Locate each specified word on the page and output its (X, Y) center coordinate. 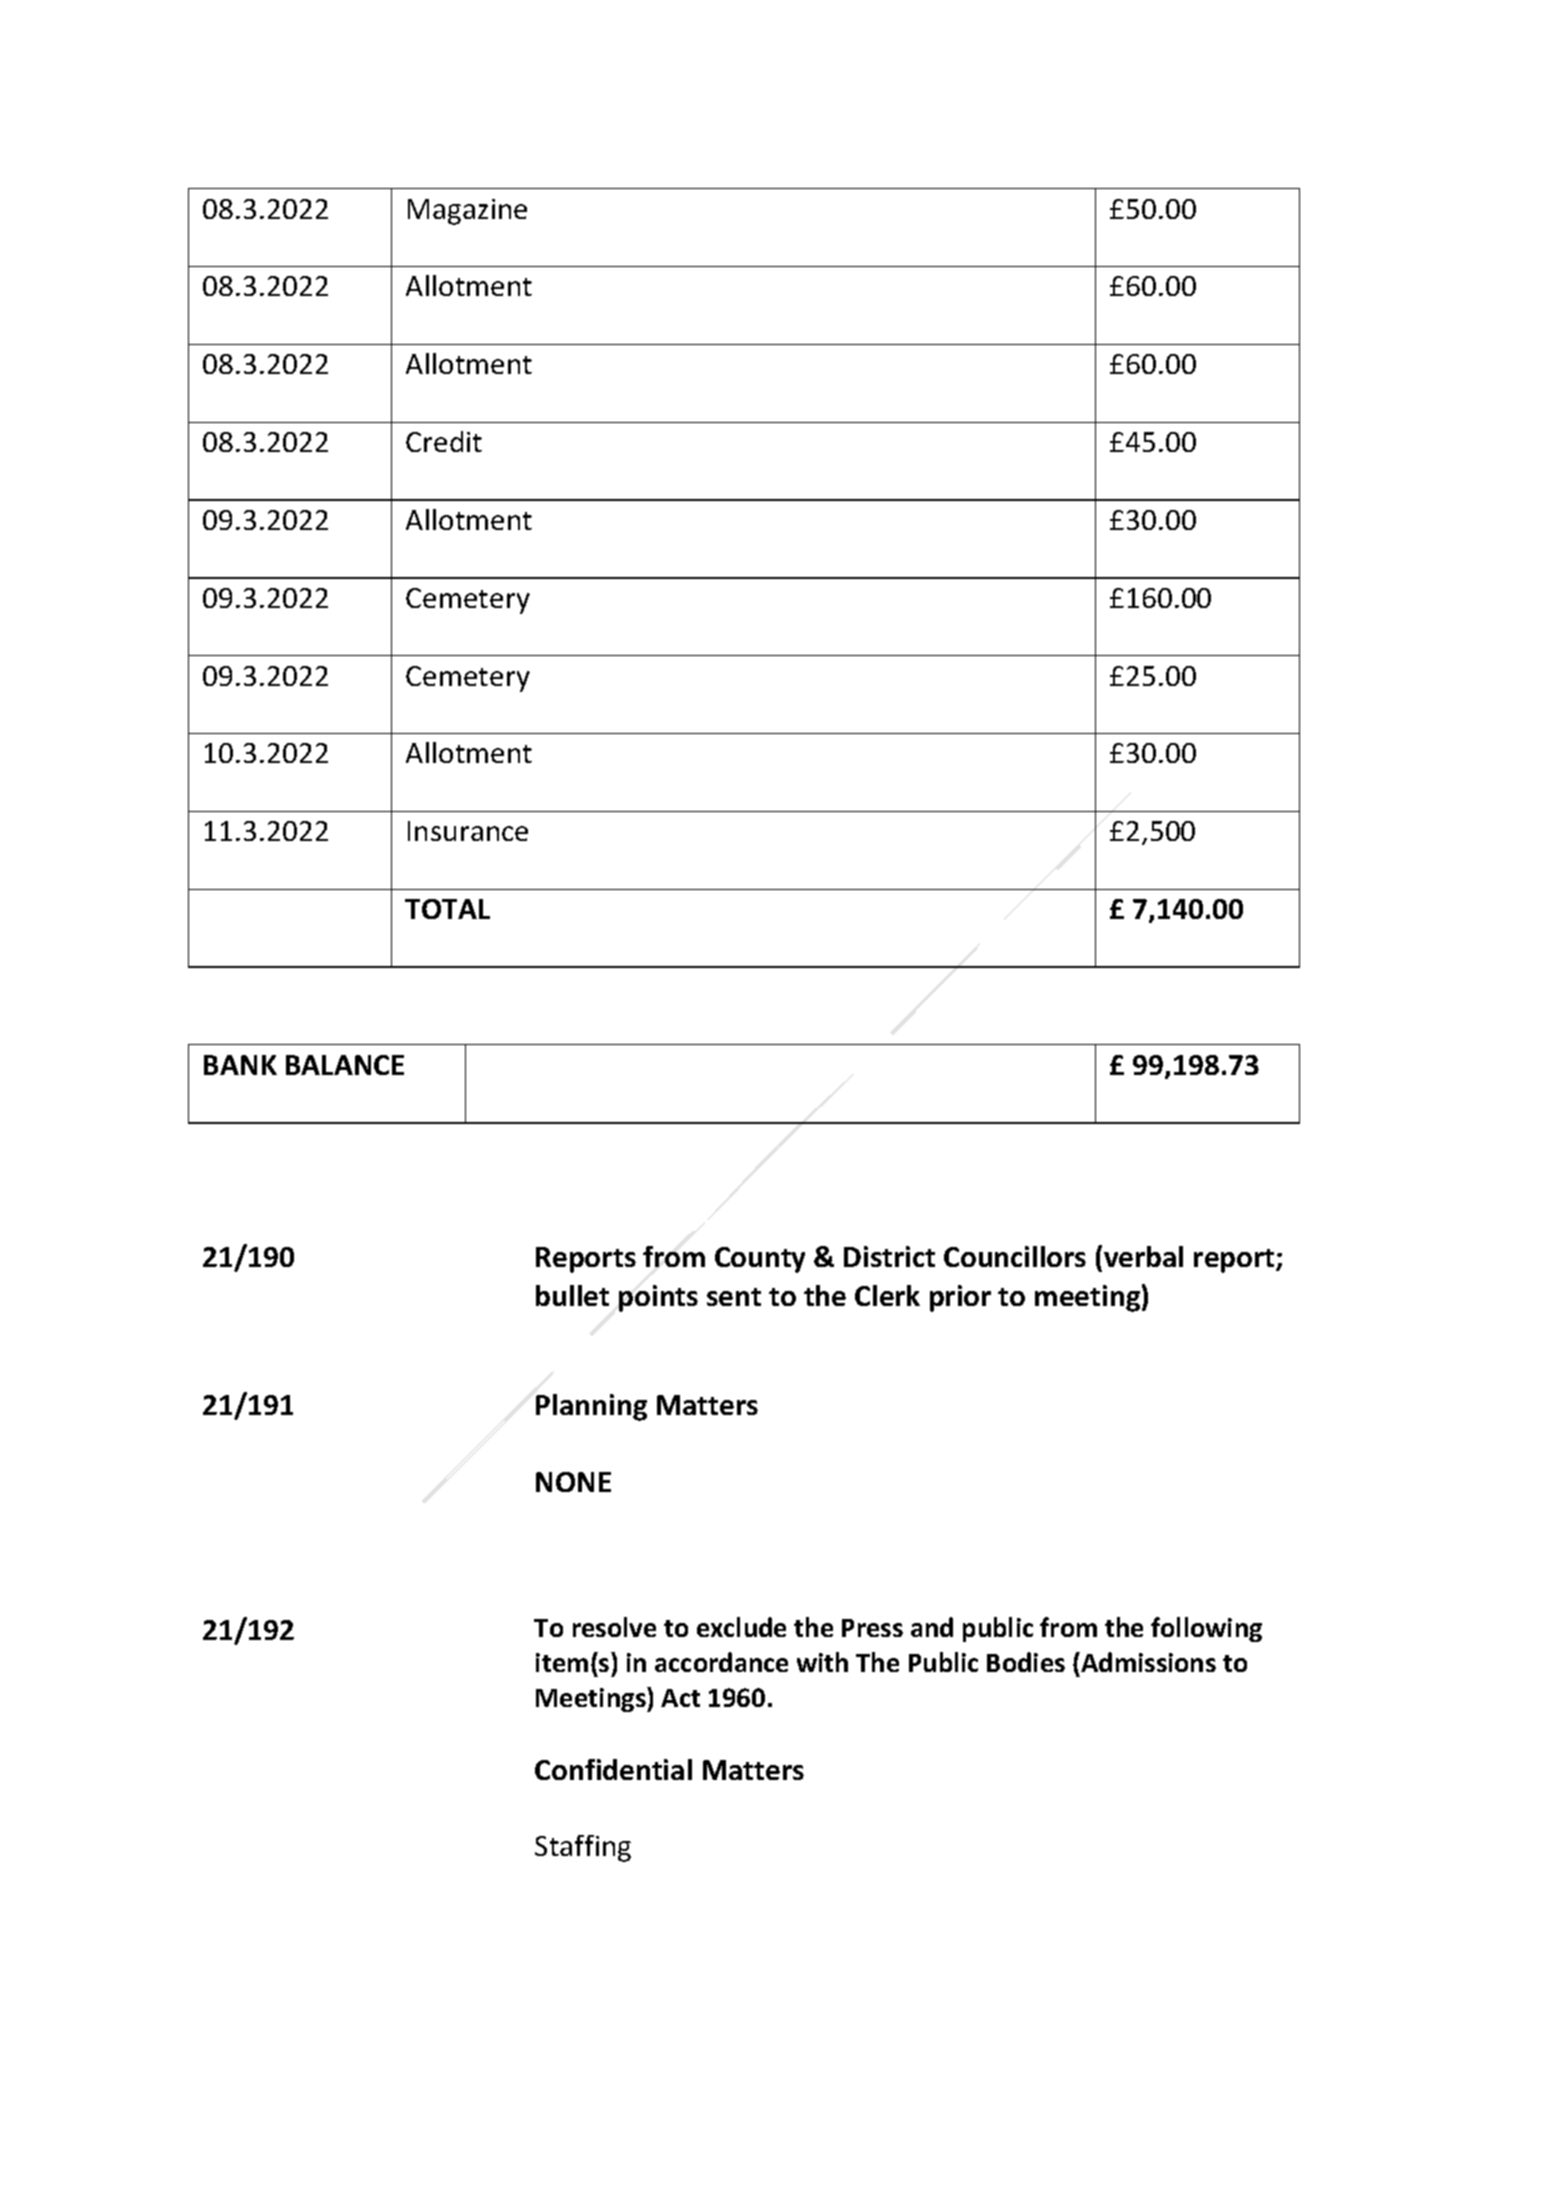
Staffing (583, 1848)
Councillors (1015, 1256)
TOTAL (447, 909)
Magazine (467, 212)
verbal (1143, 1256)
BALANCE (345, 1065)
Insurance (468, 831)
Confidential (613, 1769)
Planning (591, 1407)
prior (960, 1298)
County (760, 1260)
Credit (444, 441)
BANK (240, 1065)
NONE (573, 1482)
